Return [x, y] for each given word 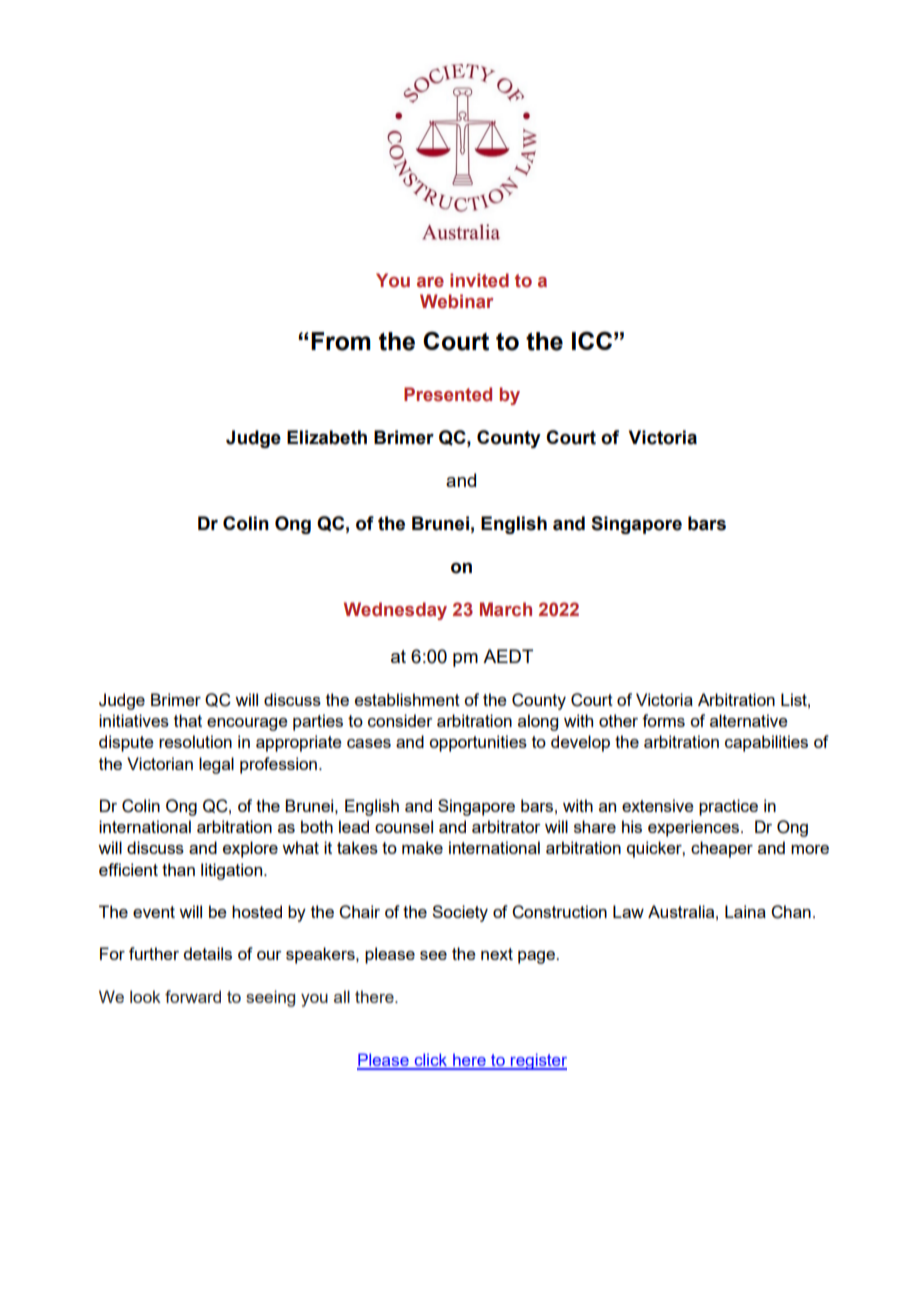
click [431, 1061]
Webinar [456, 301]
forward [193, 996]
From [341, 341]
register [538, 1061]
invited [479, 280]
